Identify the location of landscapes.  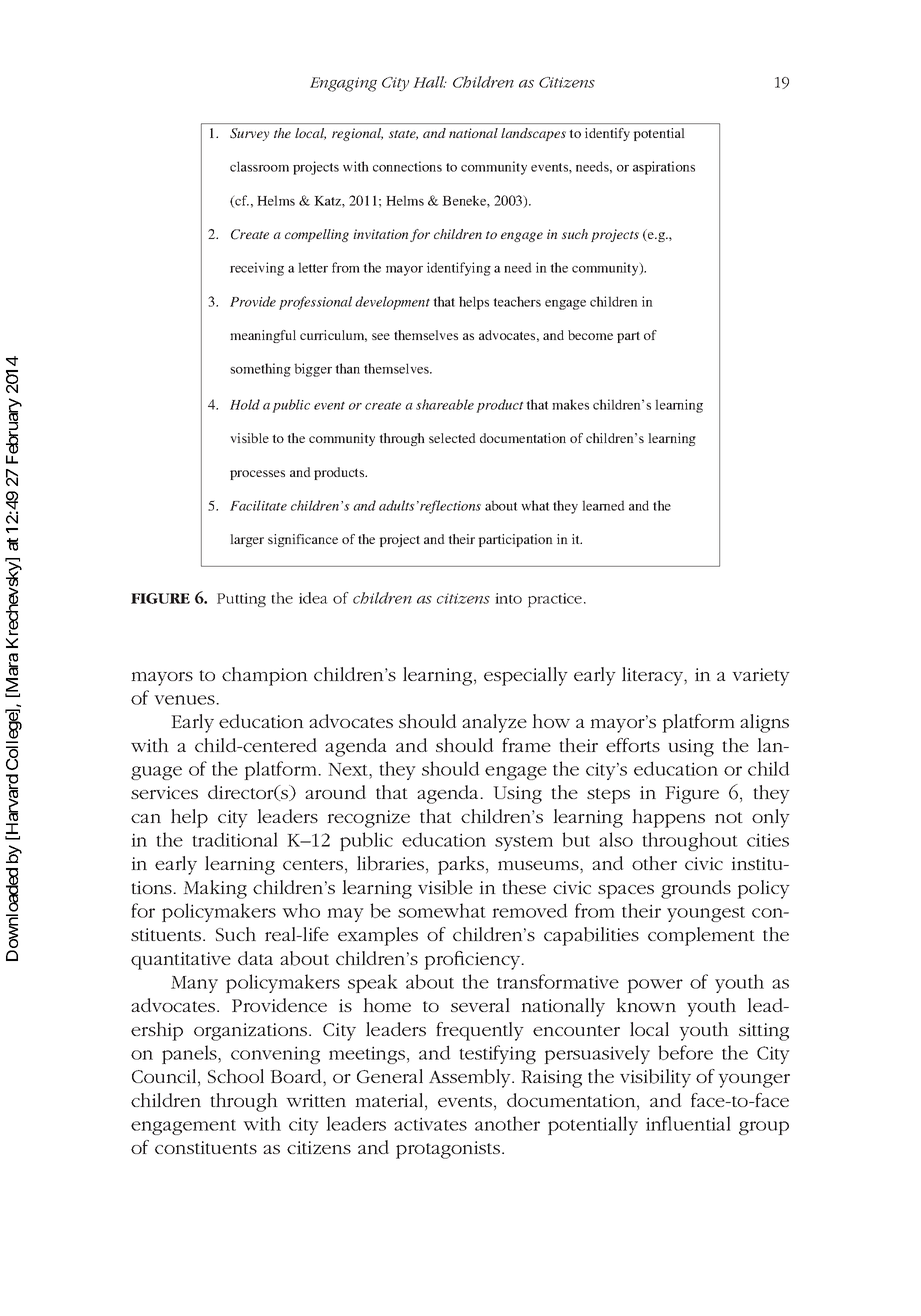
(533, 134).
